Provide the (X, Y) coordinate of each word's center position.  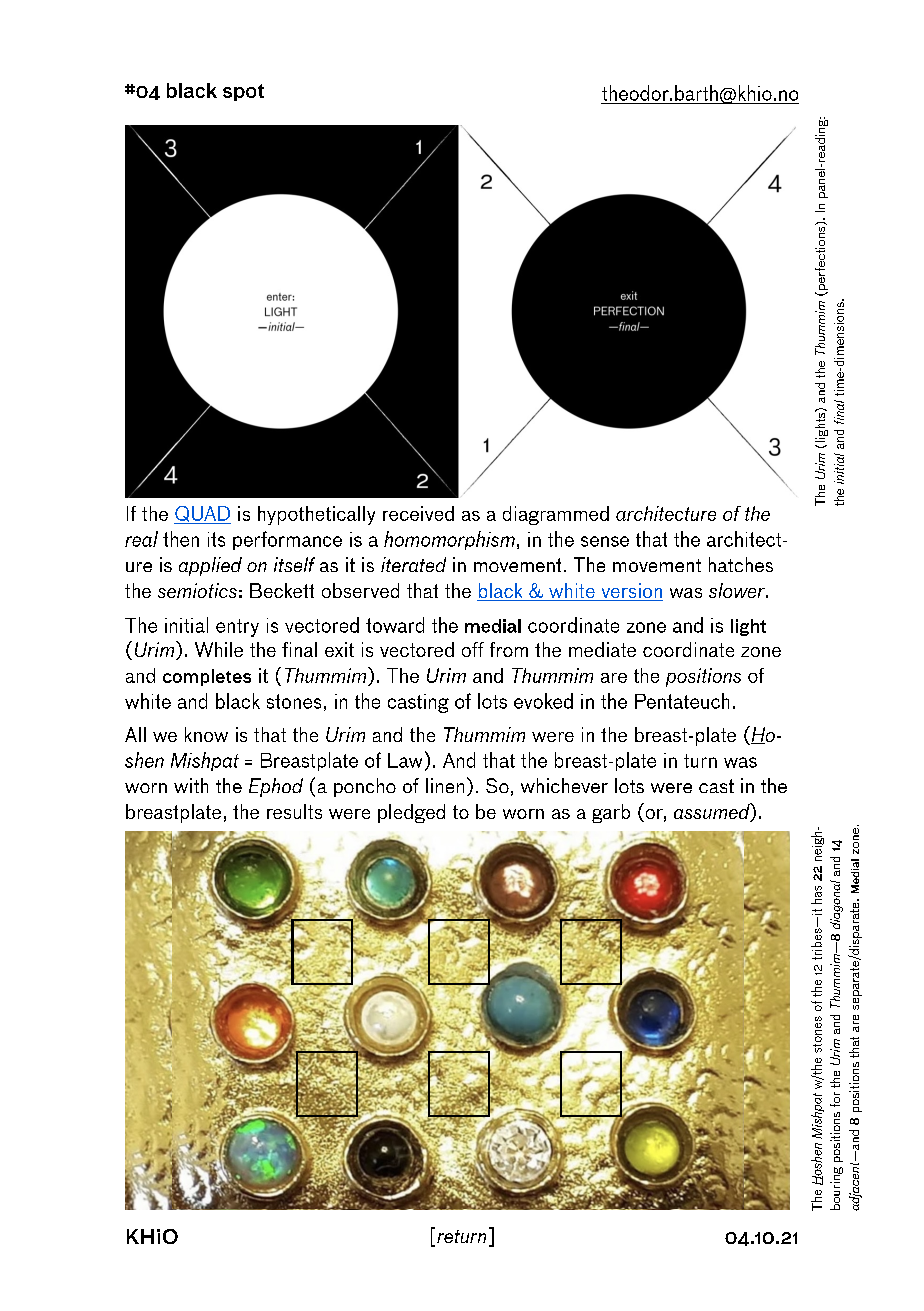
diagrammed (556, 515)
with (191, 785)
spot (243, 92)
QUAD (202, 515)
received (418, 513)
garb (611, 813)
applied (210, 566)
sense (605, 541)
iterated (413, 564)
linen (445, 785)
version (631, 592)
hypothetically (316, 515)
